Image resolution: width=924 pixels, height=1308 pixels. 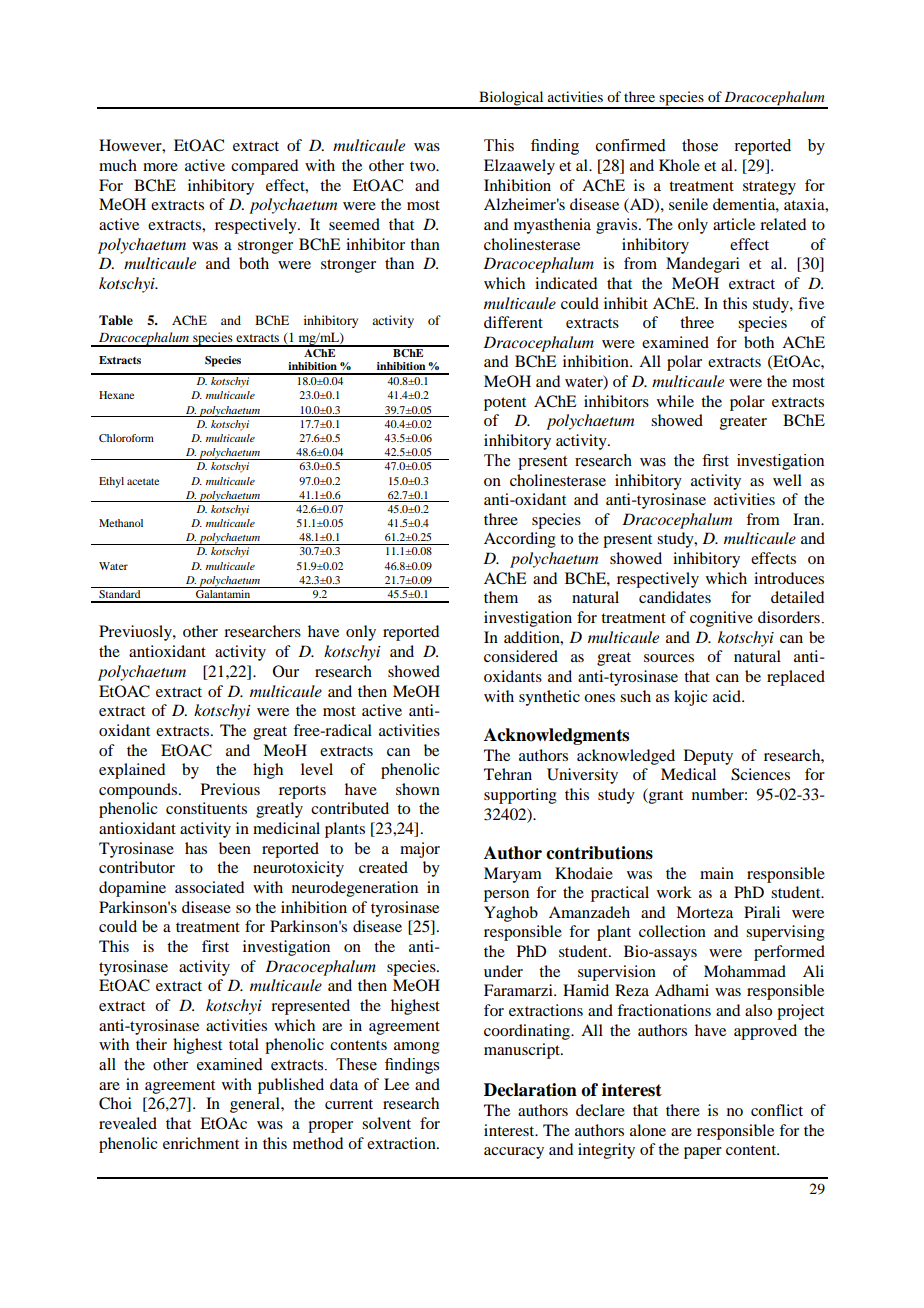 I want to click on more, so click(x=160, y=167).
